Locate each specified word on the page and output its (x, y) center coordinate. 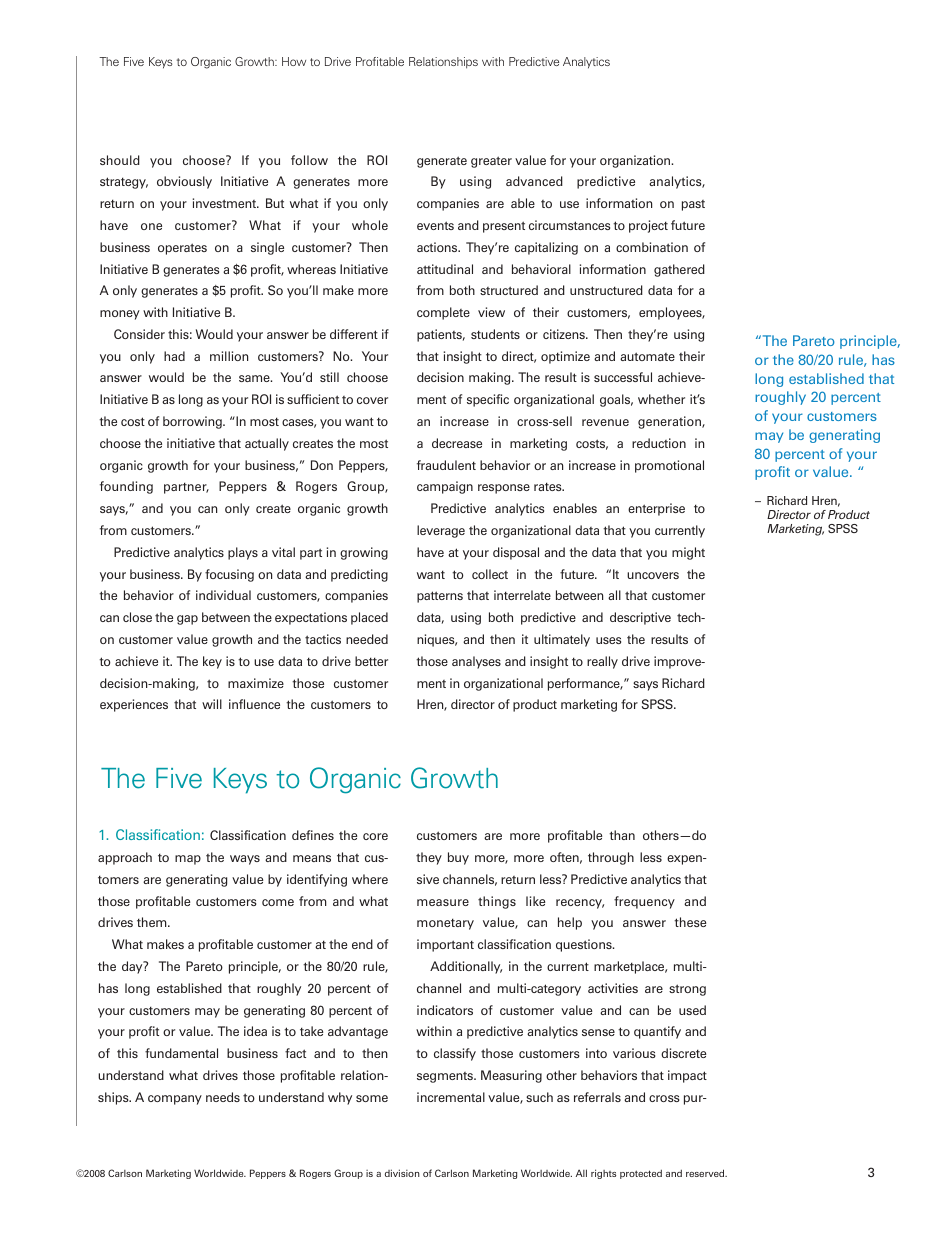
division (402, 1173)
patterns (440, 597)
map (188, 860)
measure (443, 902)
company (175, 1100)
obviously (184, 182)
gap (187, 620)
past (693, 205)
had (174, 356)
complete (443, 313)
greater (491, 162)
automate (647, 356)
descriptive (640, 618)
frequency (644, 902)
